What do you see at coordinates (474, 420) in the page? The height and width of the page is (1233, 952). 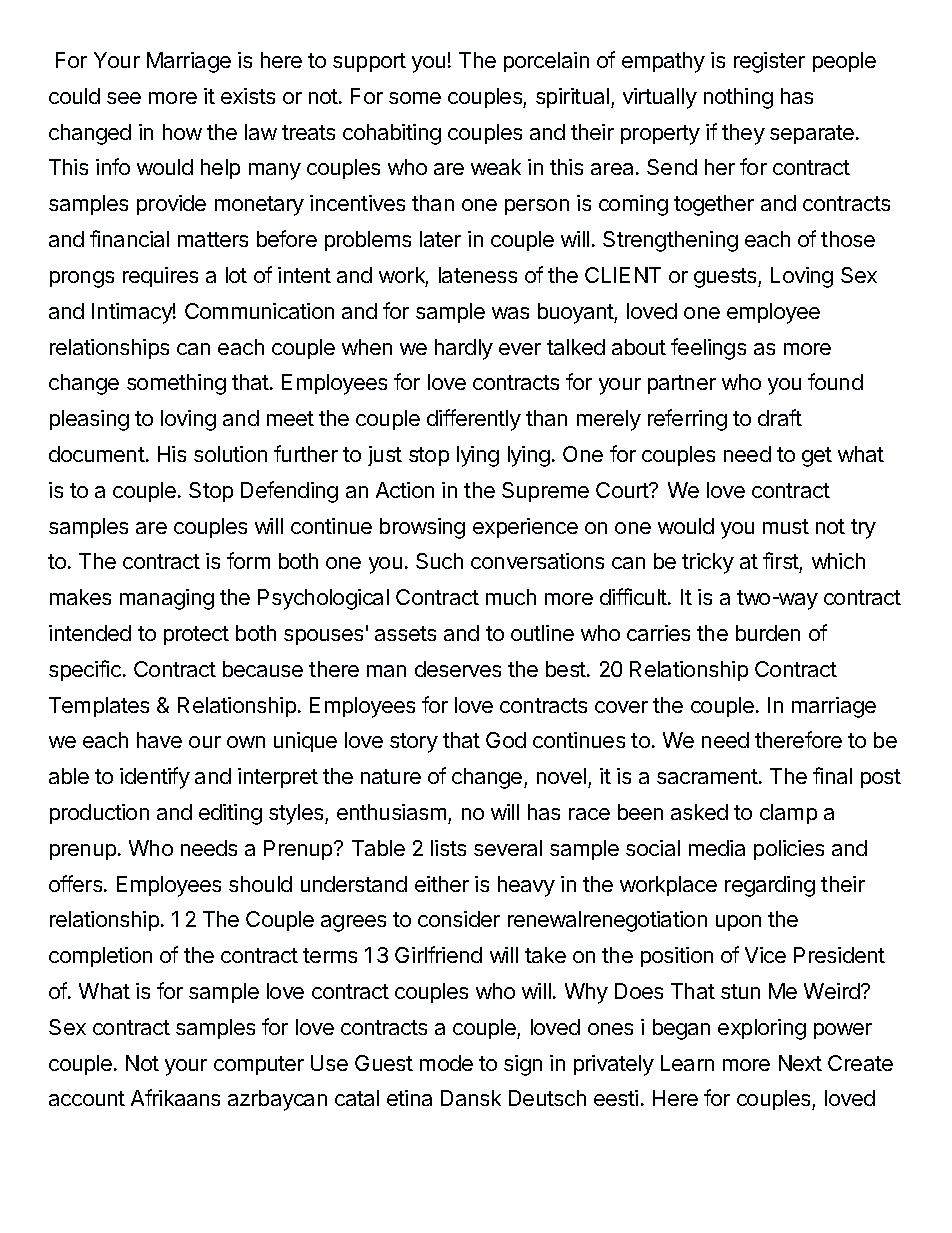 I see `differently` at bounding box center [474, 420].
